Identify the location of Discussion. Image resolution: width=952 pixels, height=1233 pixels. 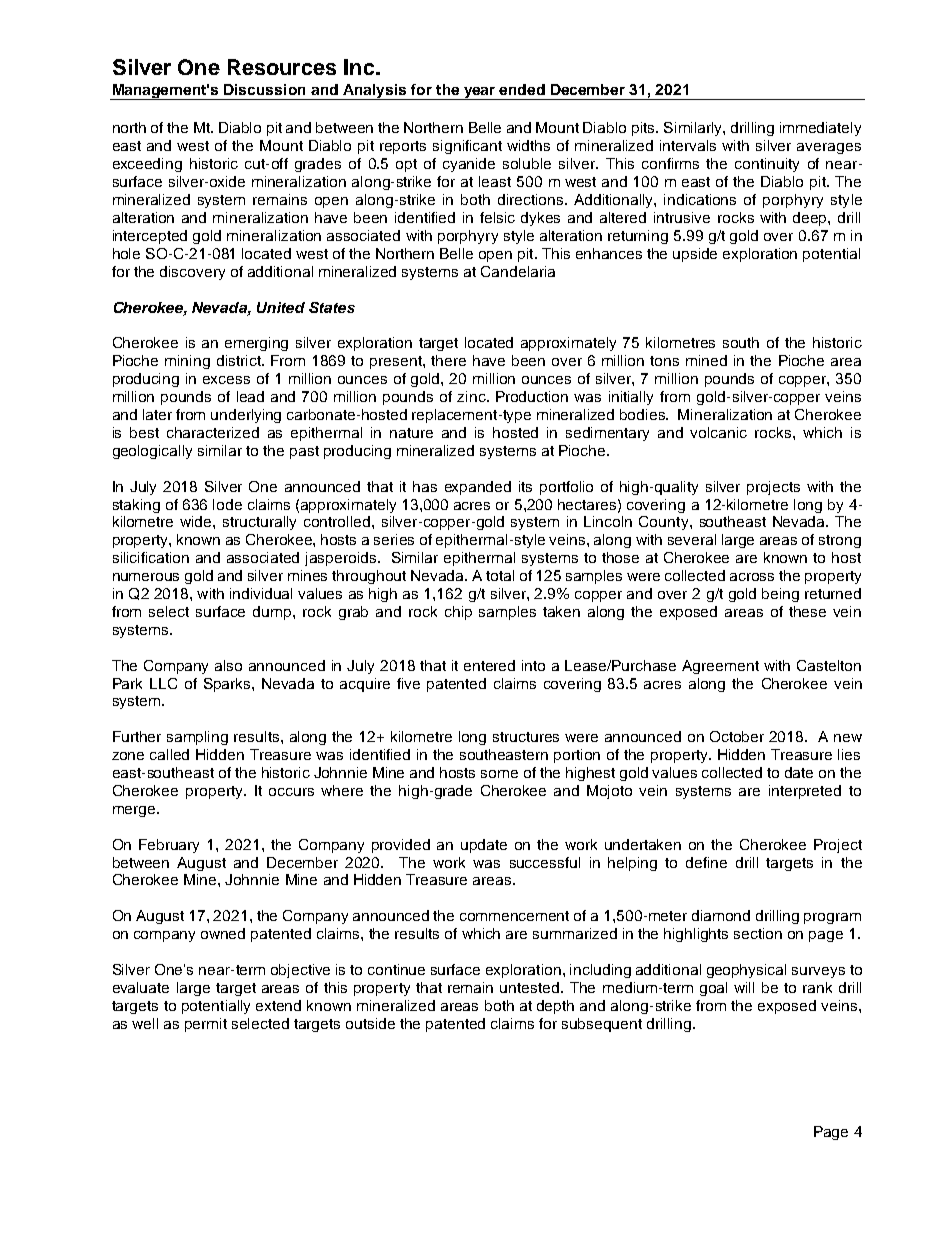
(264, 89).
